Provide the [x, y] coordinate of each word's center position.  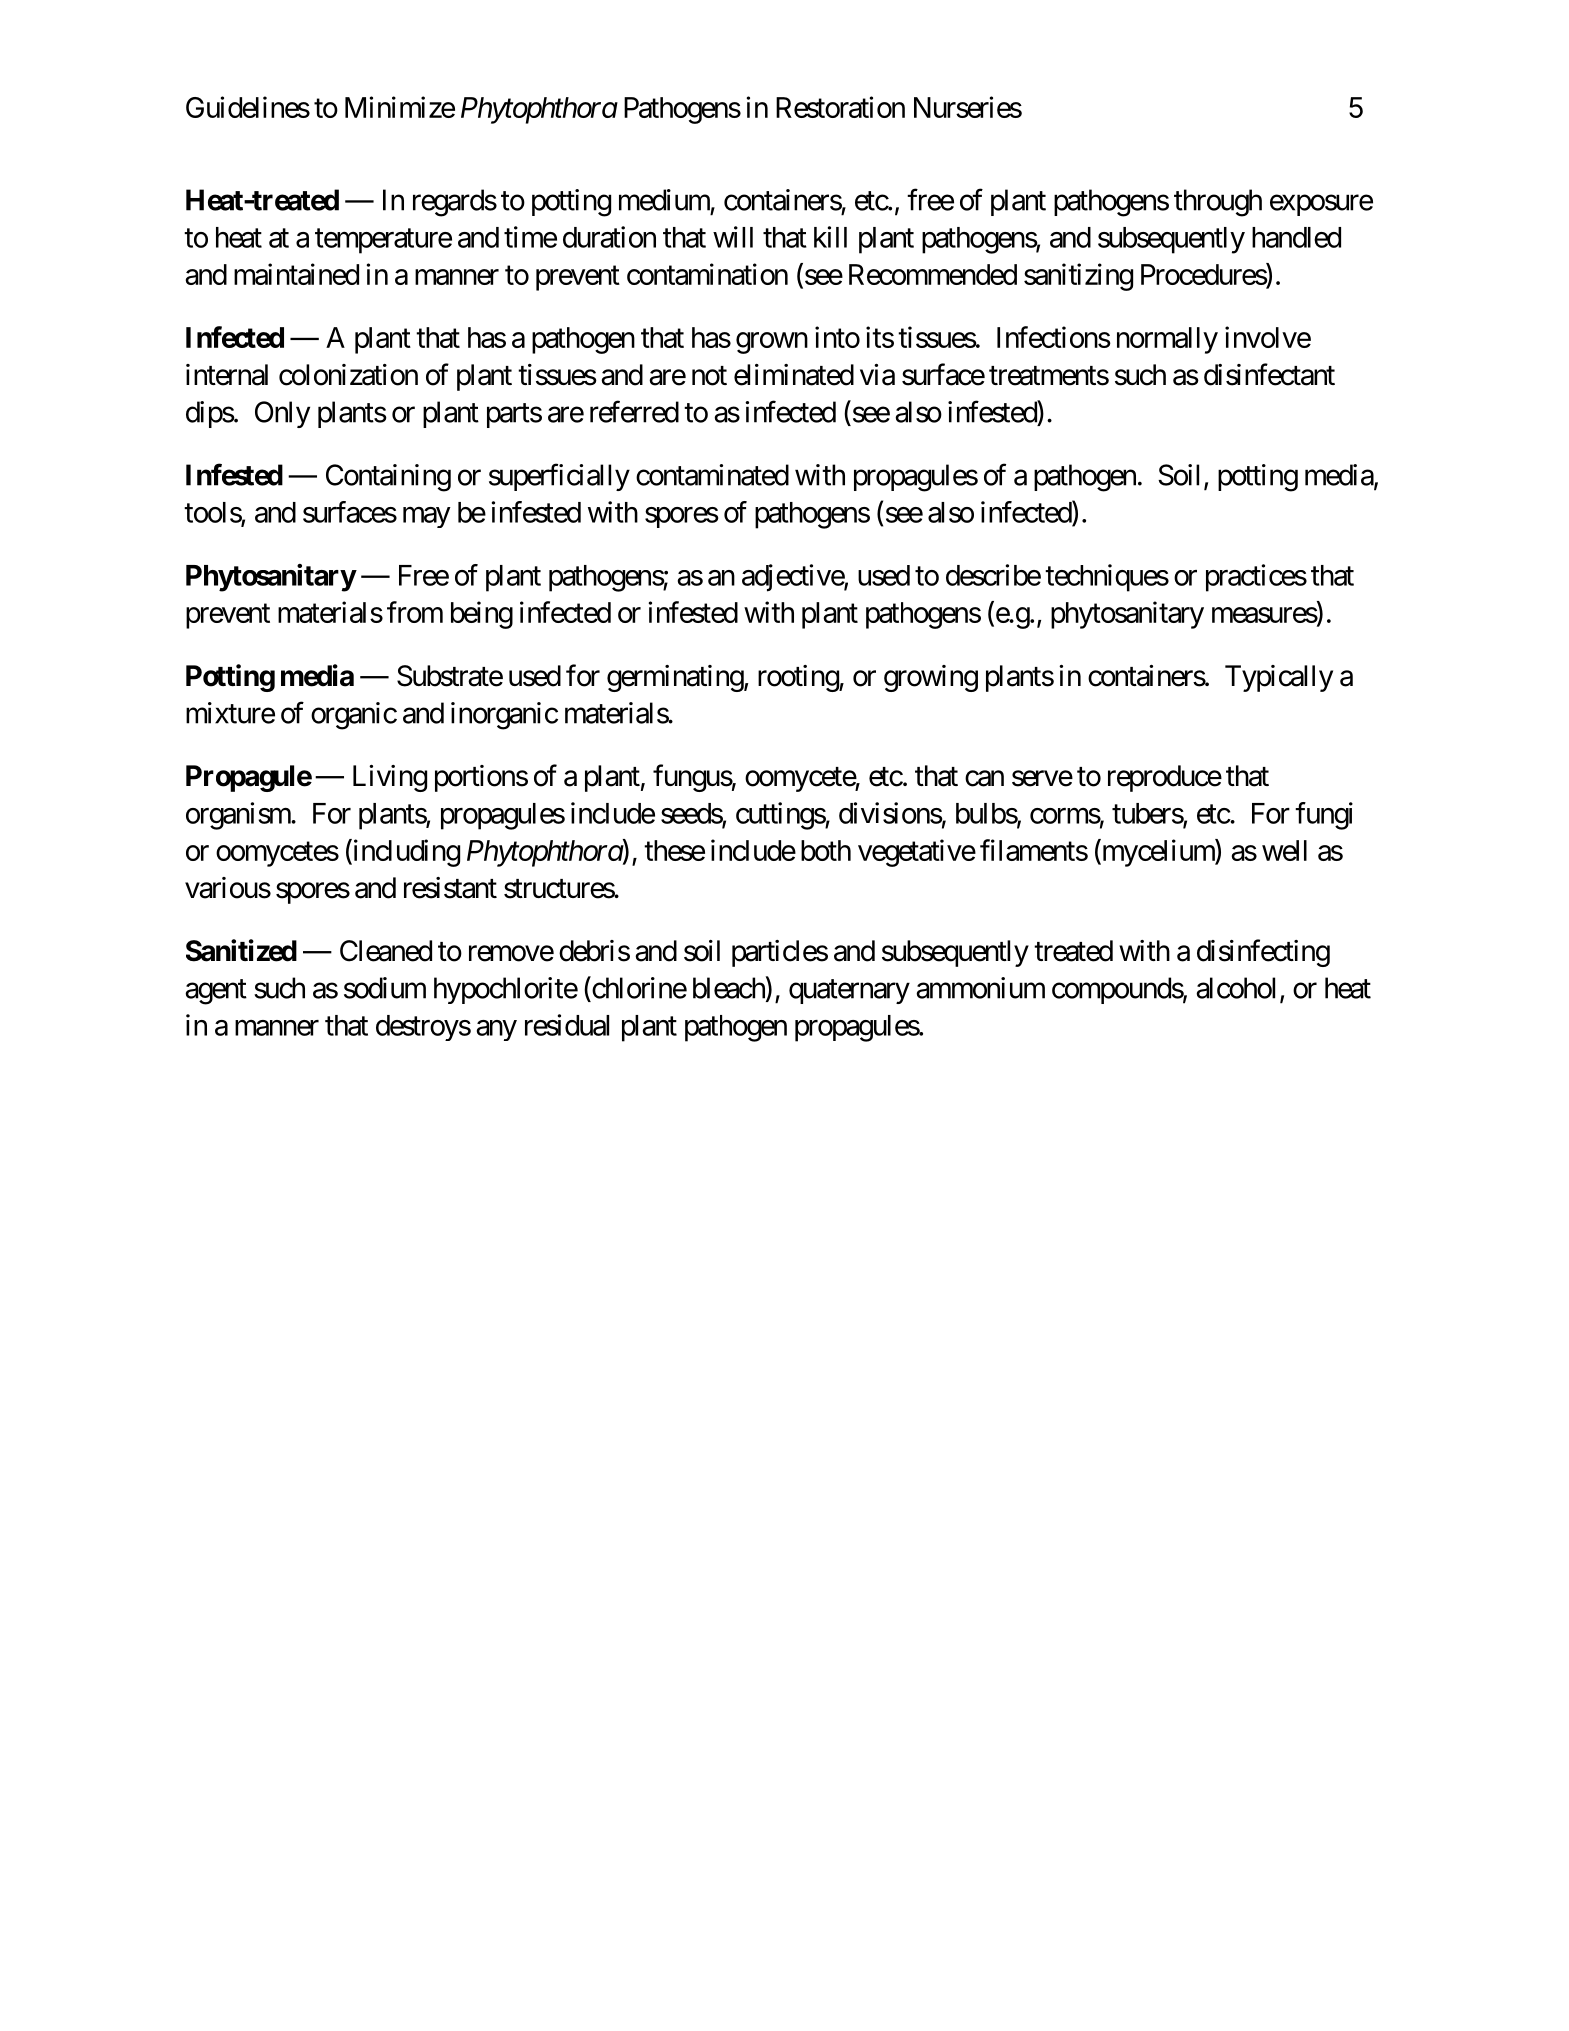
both [826, 850]
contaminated [712, 475]
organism [239, 816]
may [427, 517]
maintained [296, 274]
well [1284, 850]
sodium [385, 988]
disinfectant [1269, 374]
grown [772, 343]
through [1218, 203]
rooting [799, 678]
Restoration [840, 107]
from [415, 612]
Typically [1279, 678]
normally [1167, 340]
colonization [348, 375]
